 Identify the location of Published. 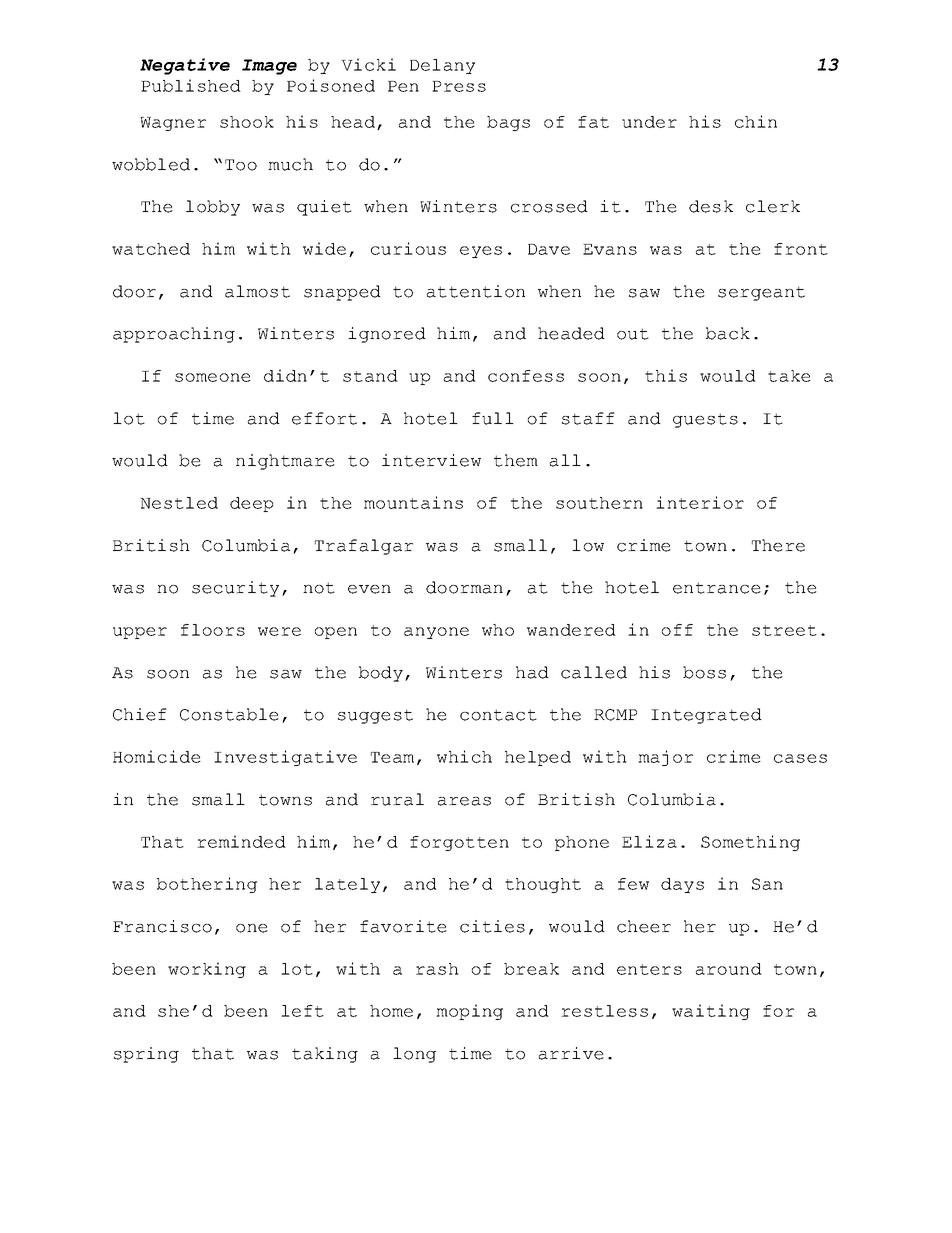
(191, 85).
